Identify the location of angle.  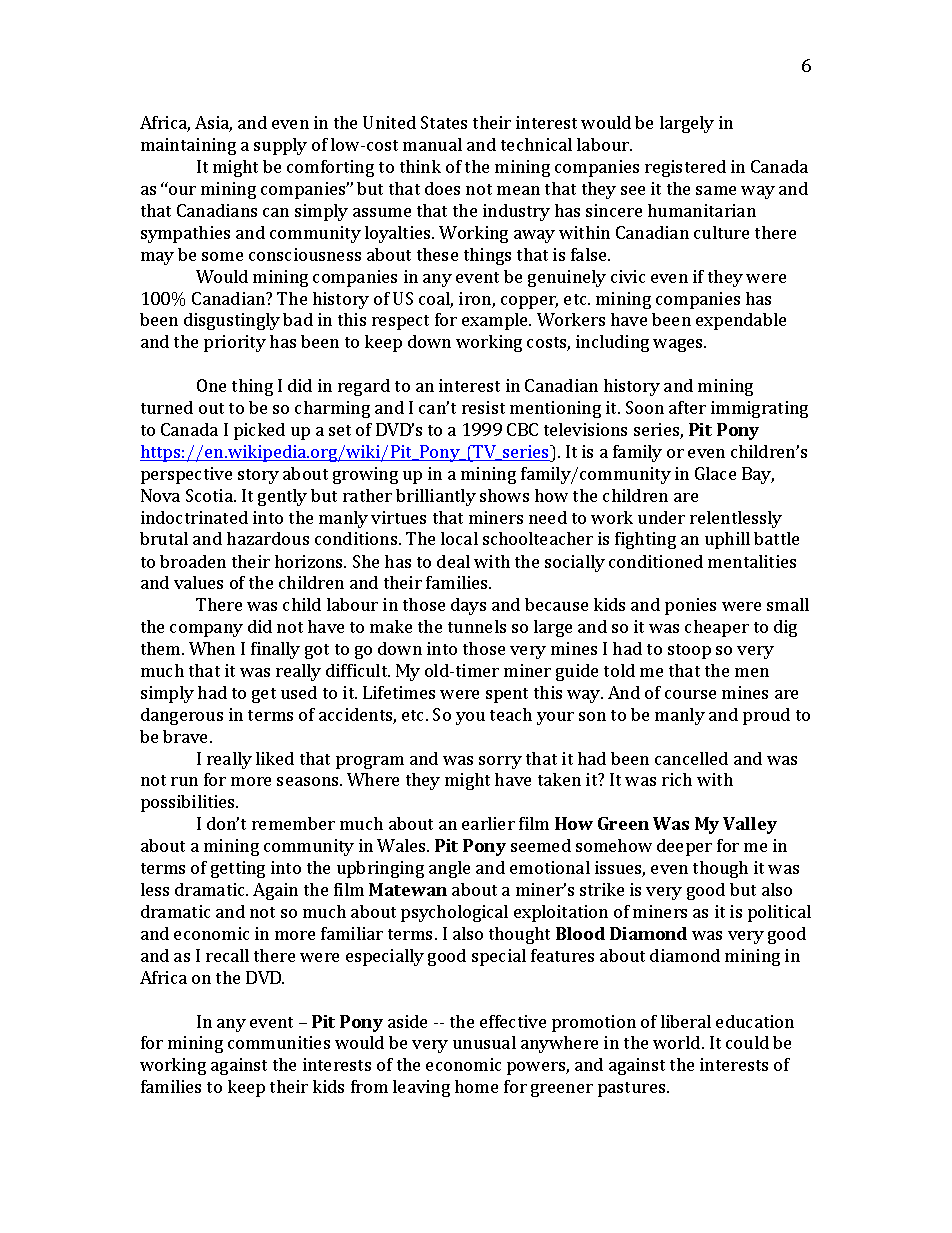
(449, 869).
